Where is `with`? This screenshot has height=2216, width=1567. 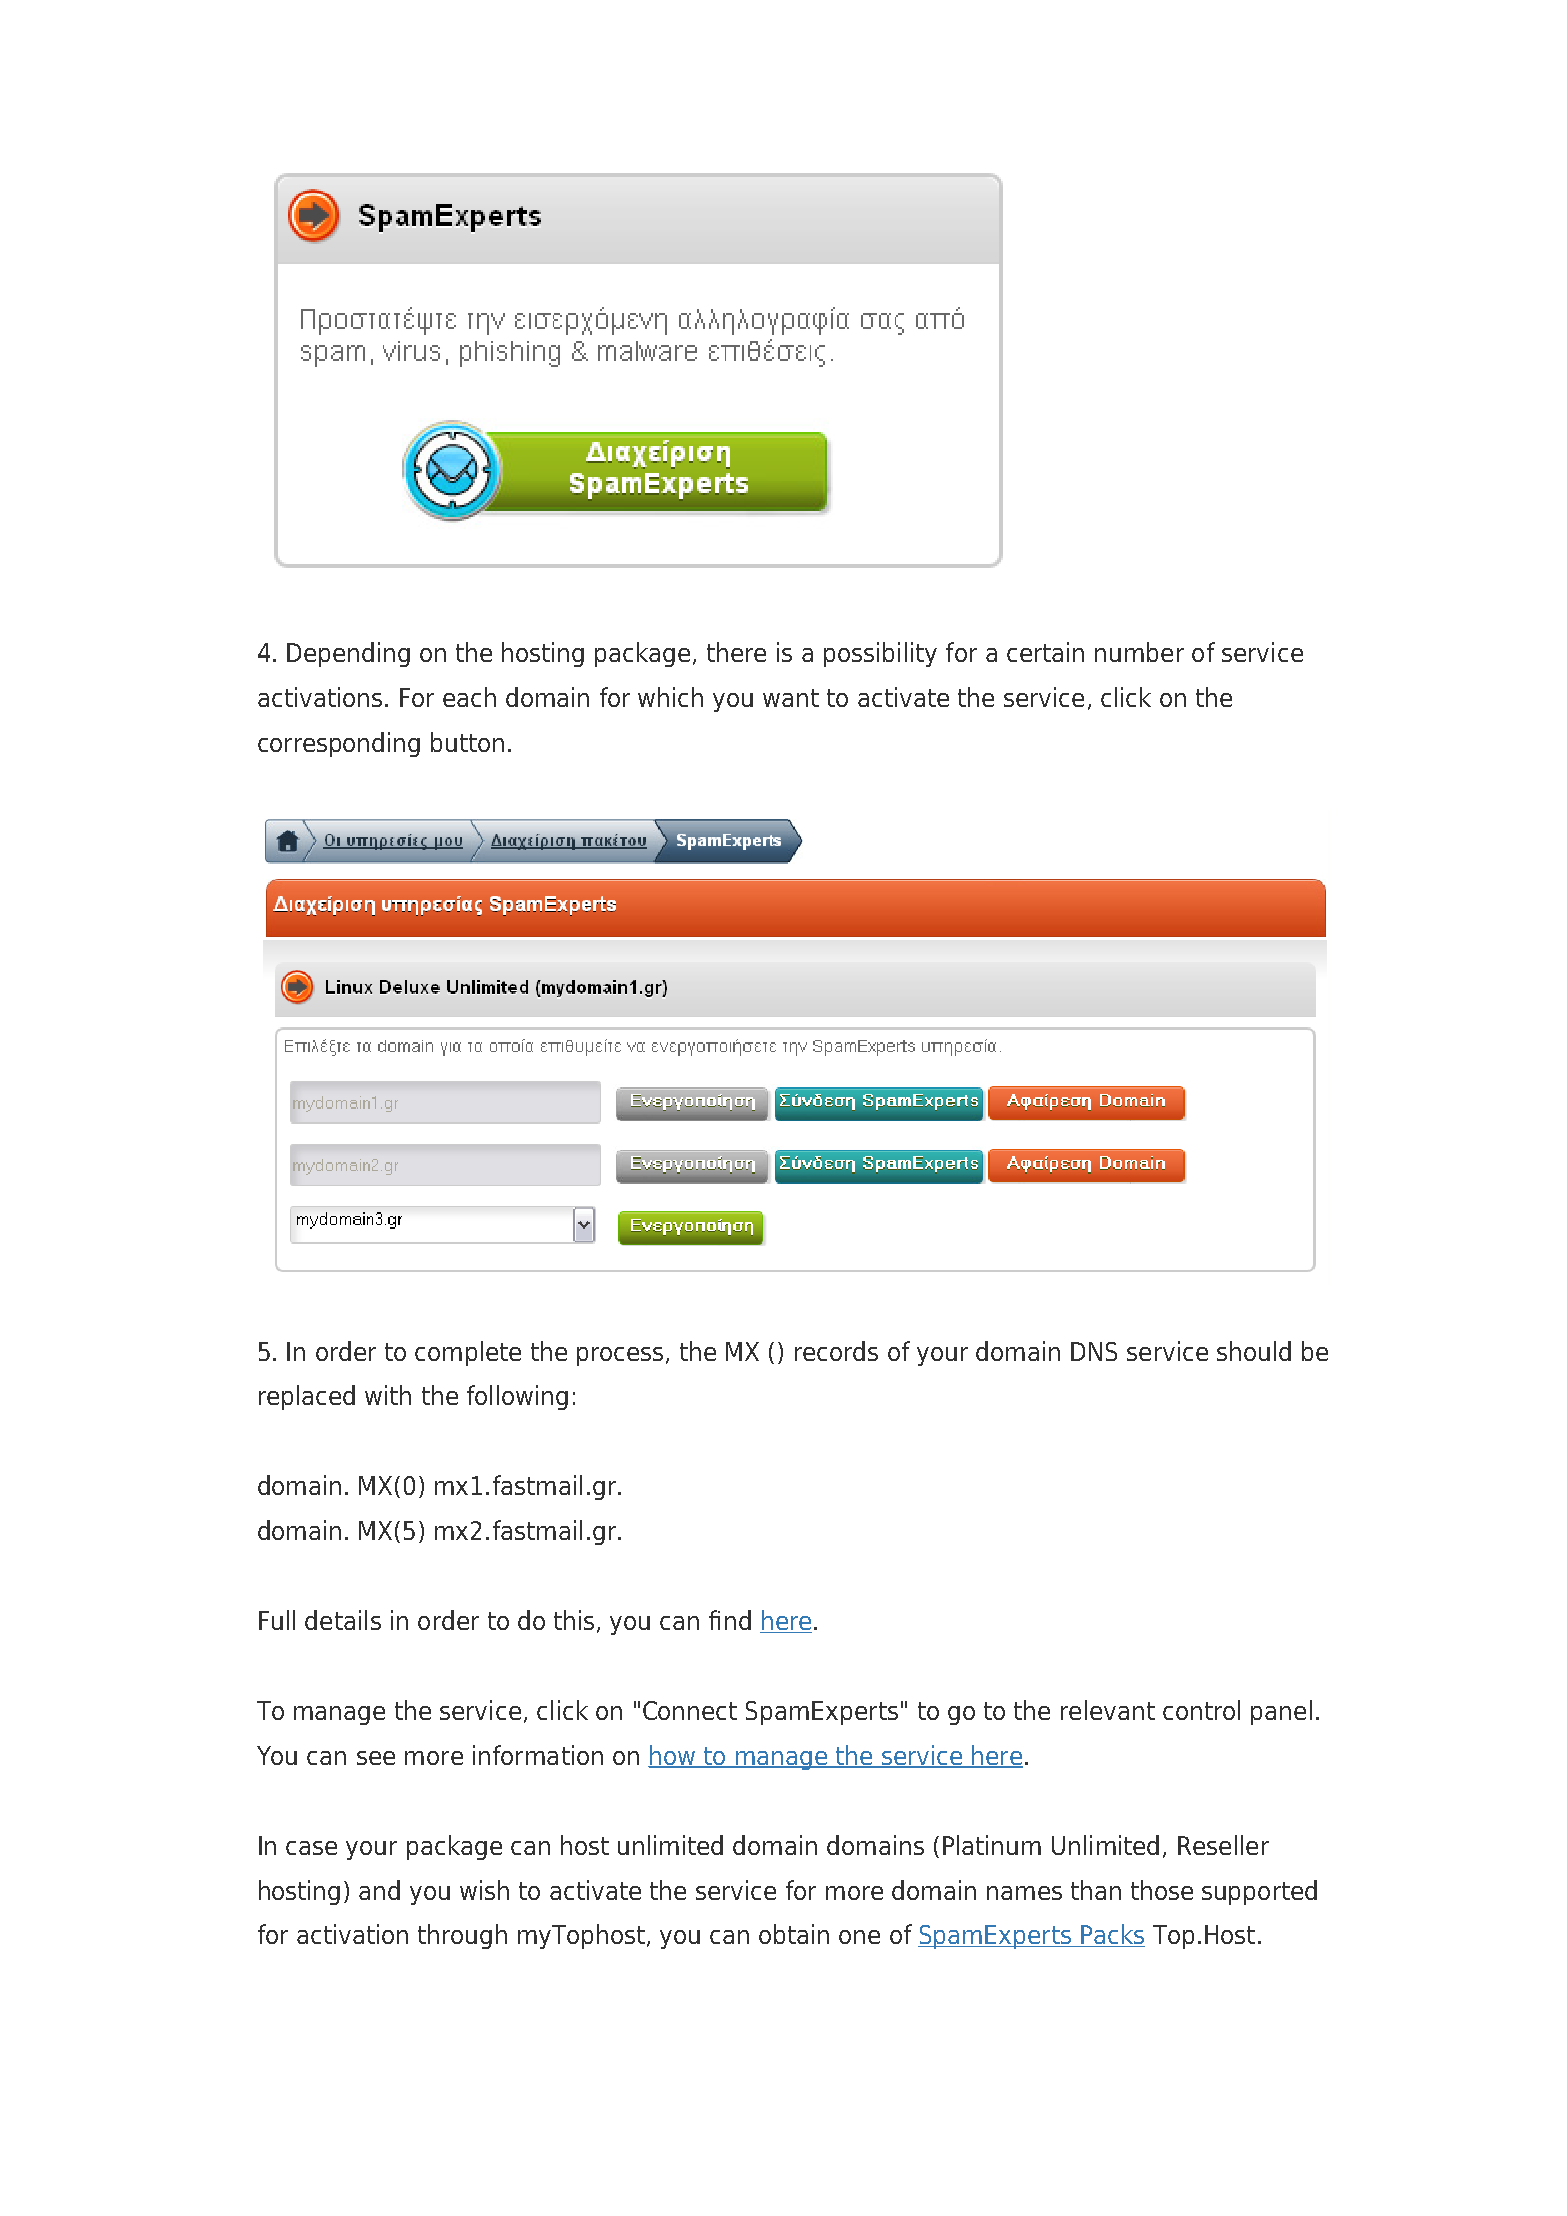
with is located at coordinates (388, 1395).
